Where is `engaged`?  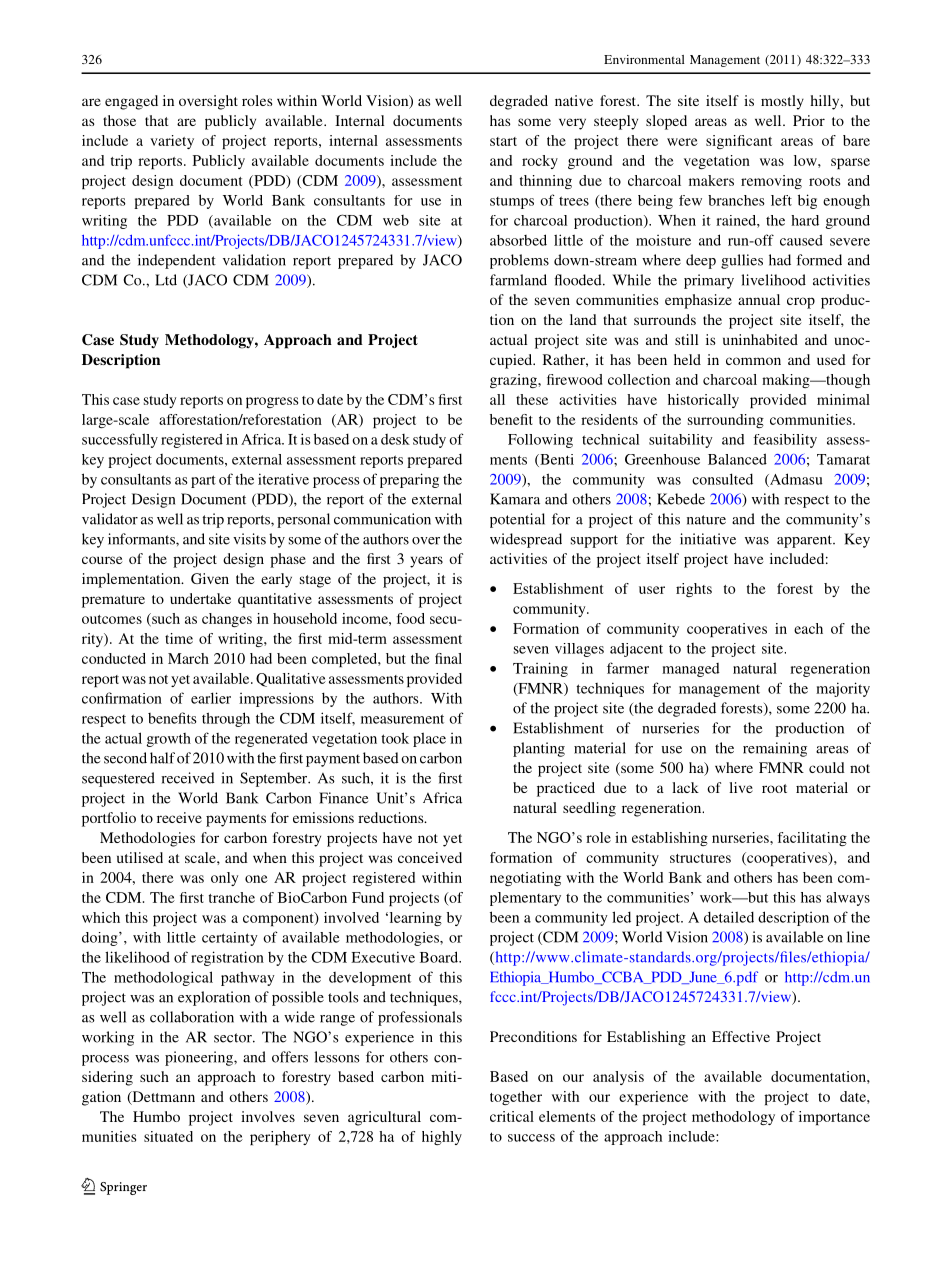
engaged is located at coordinates (131, 102).
